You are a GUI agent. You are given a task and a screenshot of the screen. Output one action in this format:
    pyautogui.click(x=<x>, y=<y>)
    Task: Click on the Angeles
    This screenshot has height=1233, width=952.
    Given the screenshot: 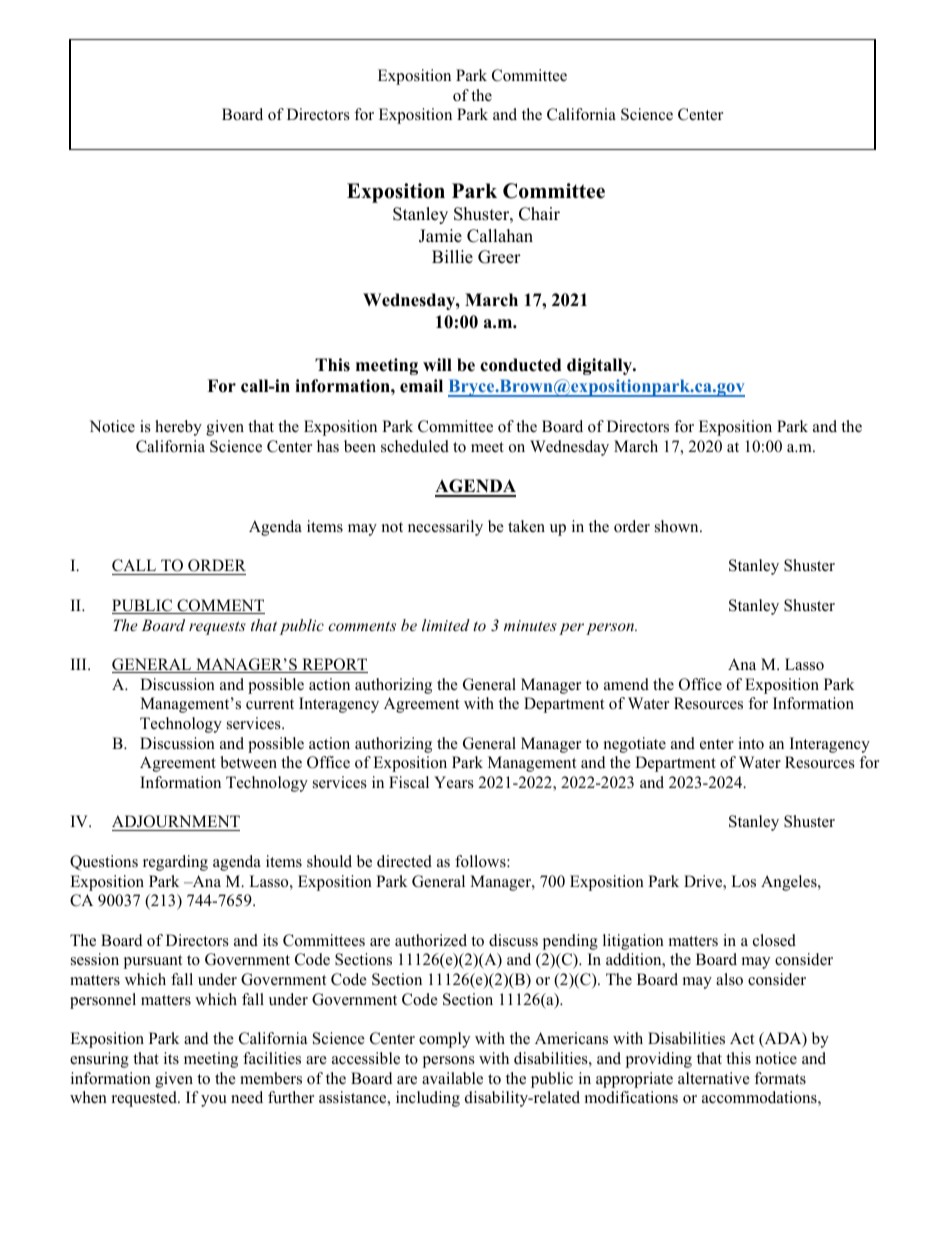 What is the action you would take?
    pyautogui.click(x=790, y=883)
